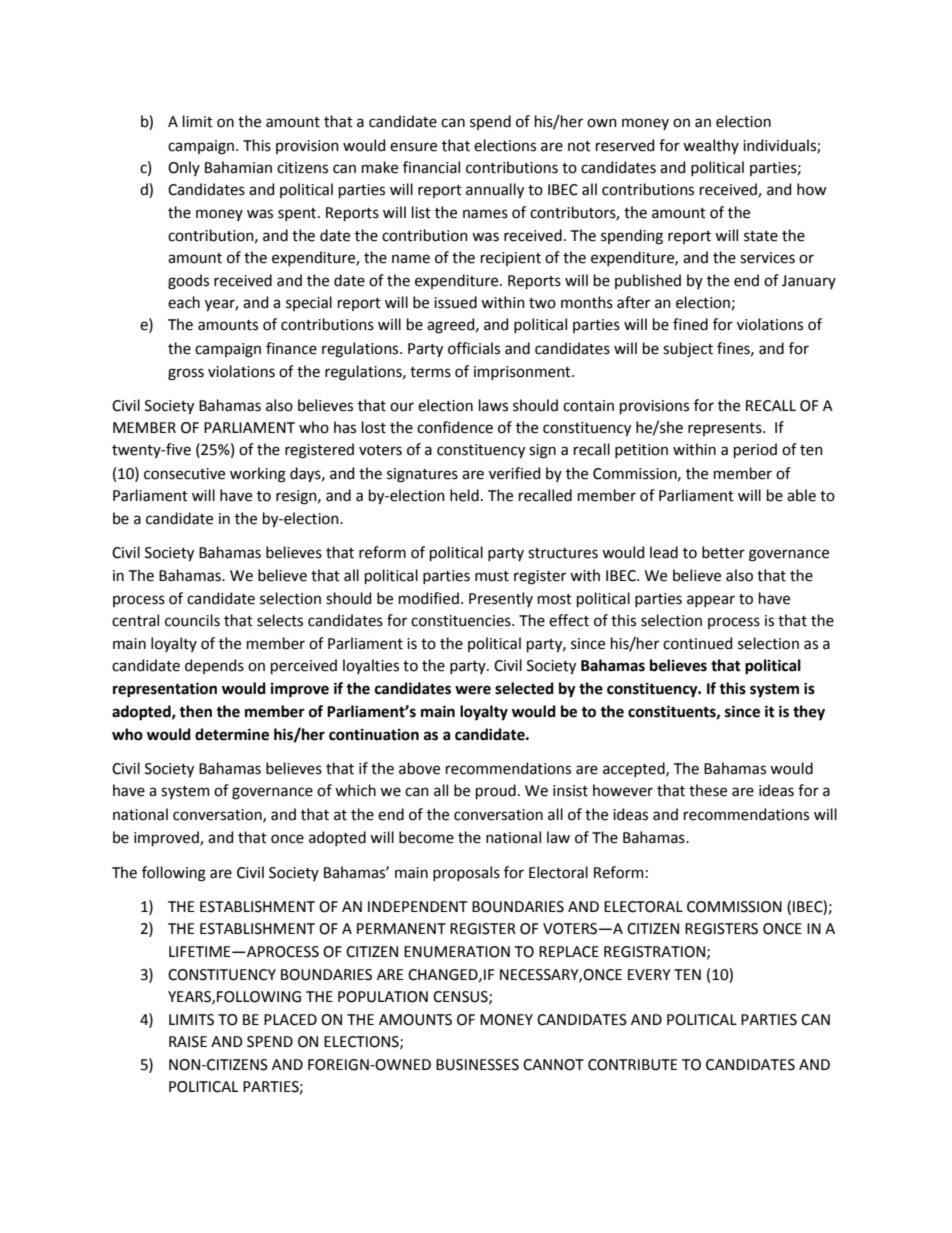  Describe the element at coordinates (495, 190) in the document. I see `annually` at that location.
